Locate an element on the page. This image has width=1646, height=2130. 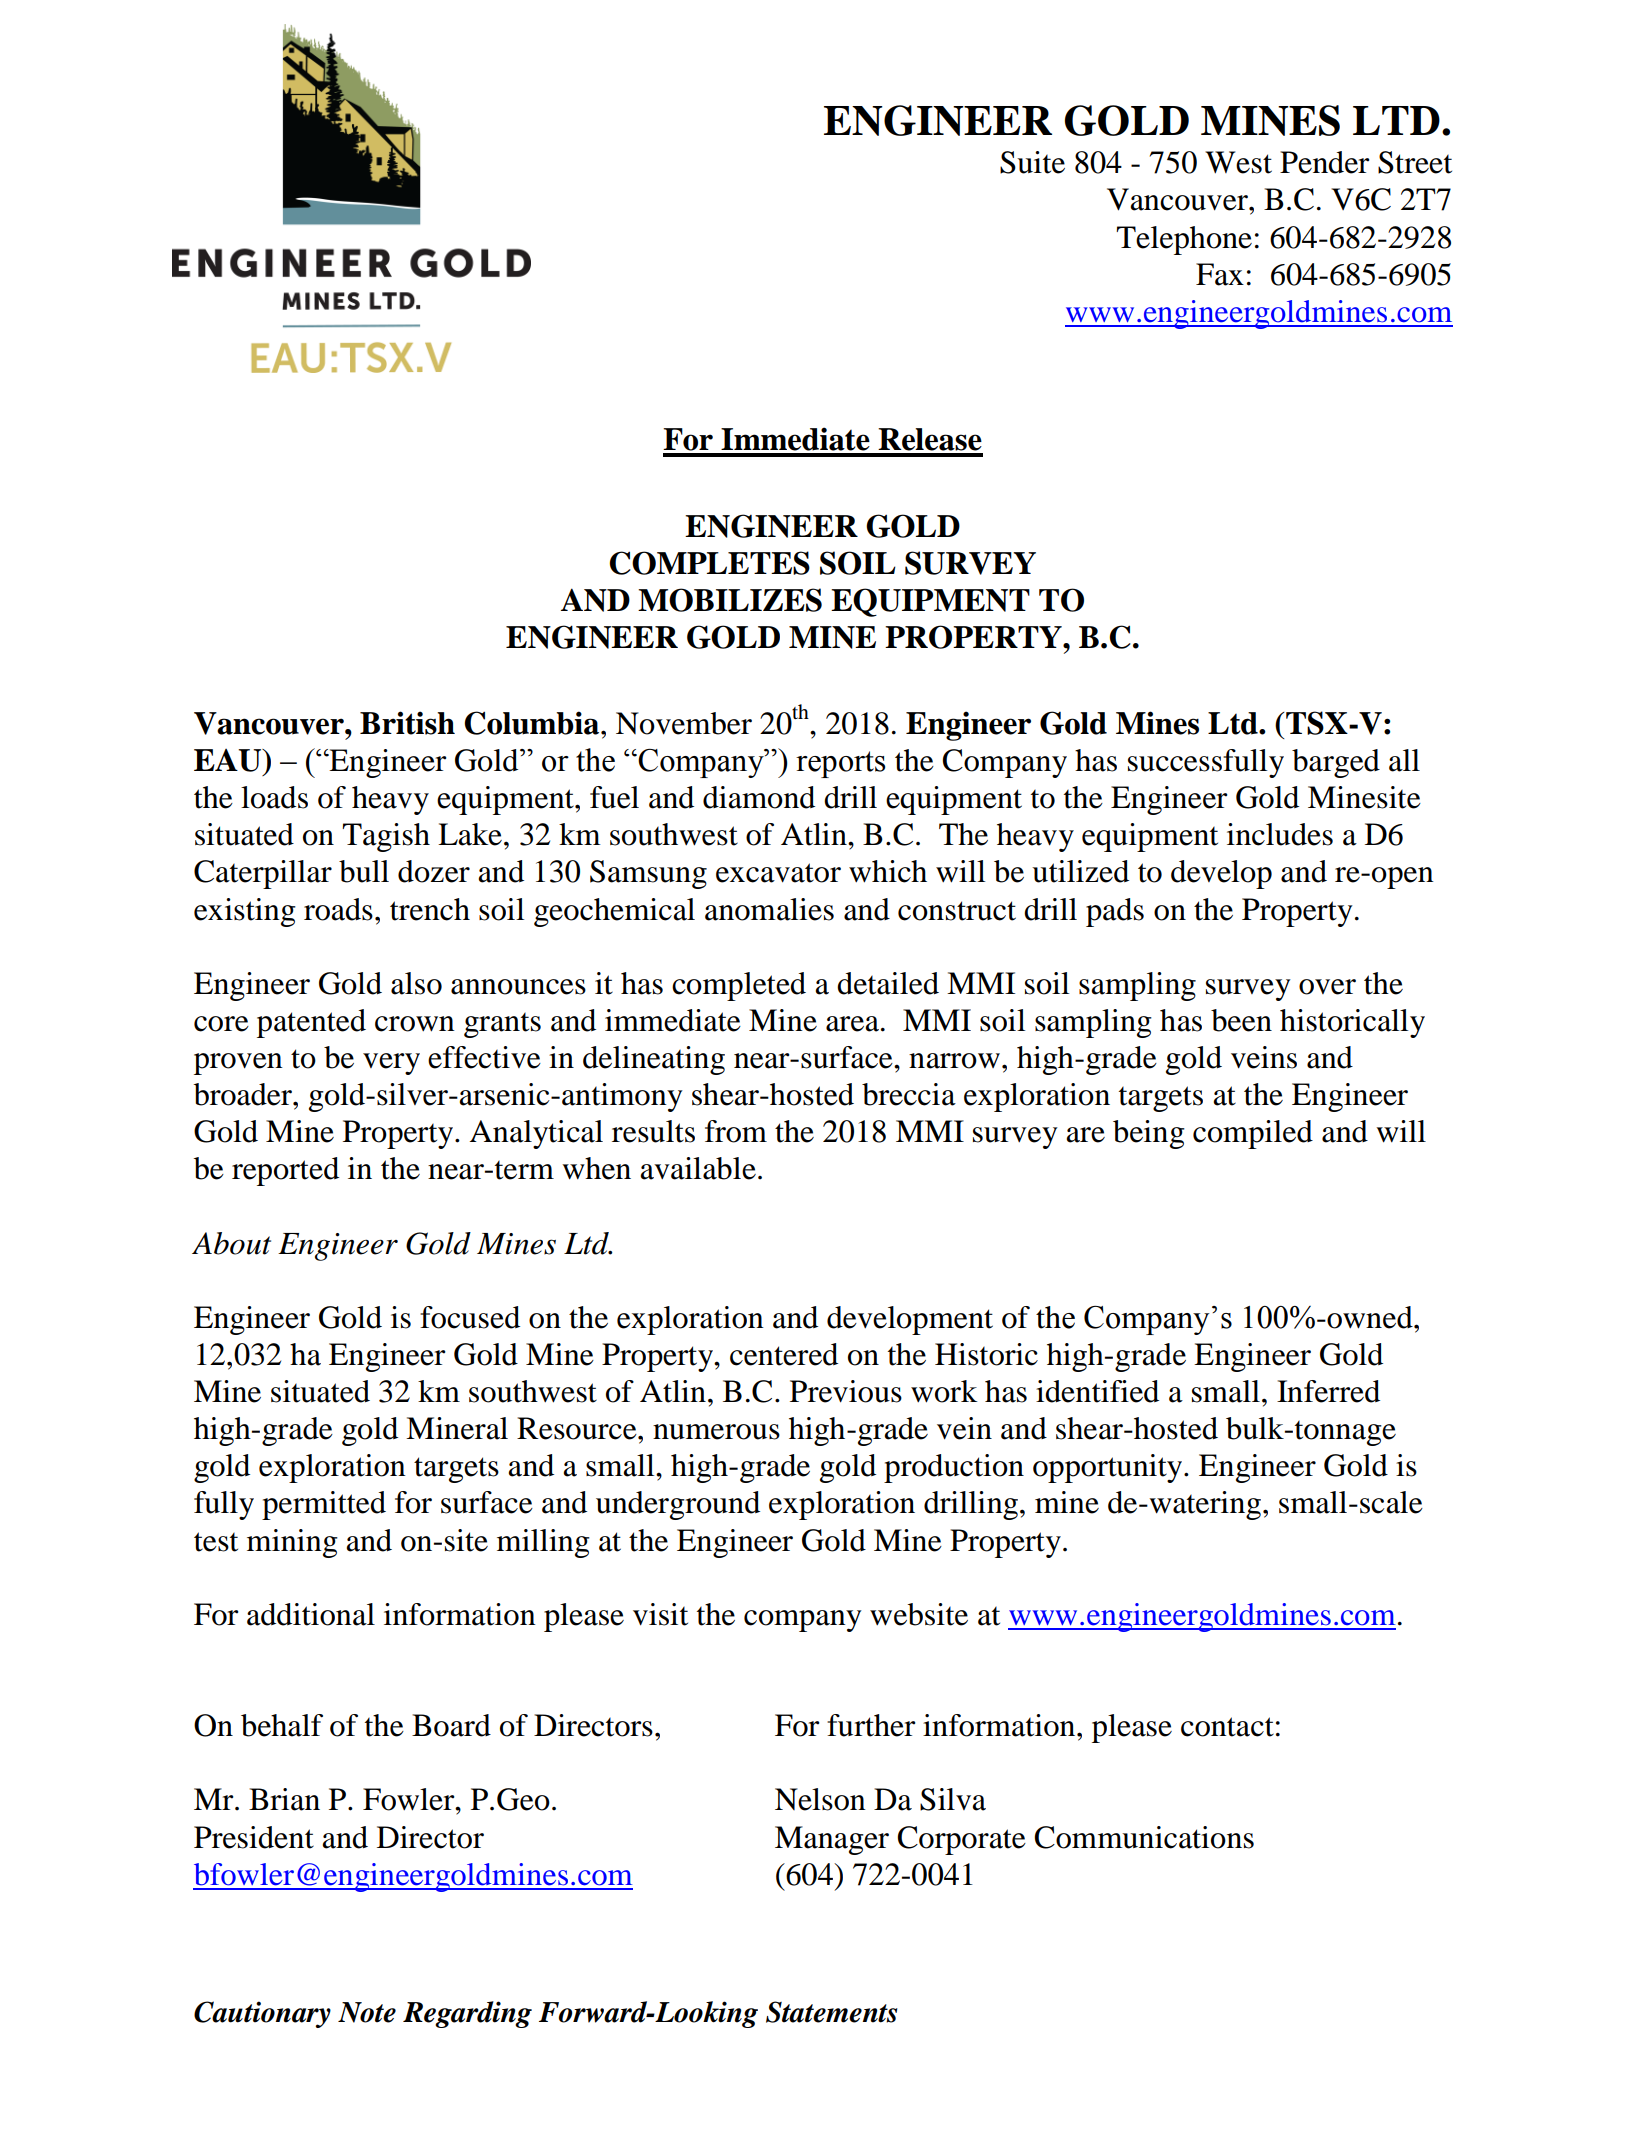
British is located at coordinates (407, 723).
